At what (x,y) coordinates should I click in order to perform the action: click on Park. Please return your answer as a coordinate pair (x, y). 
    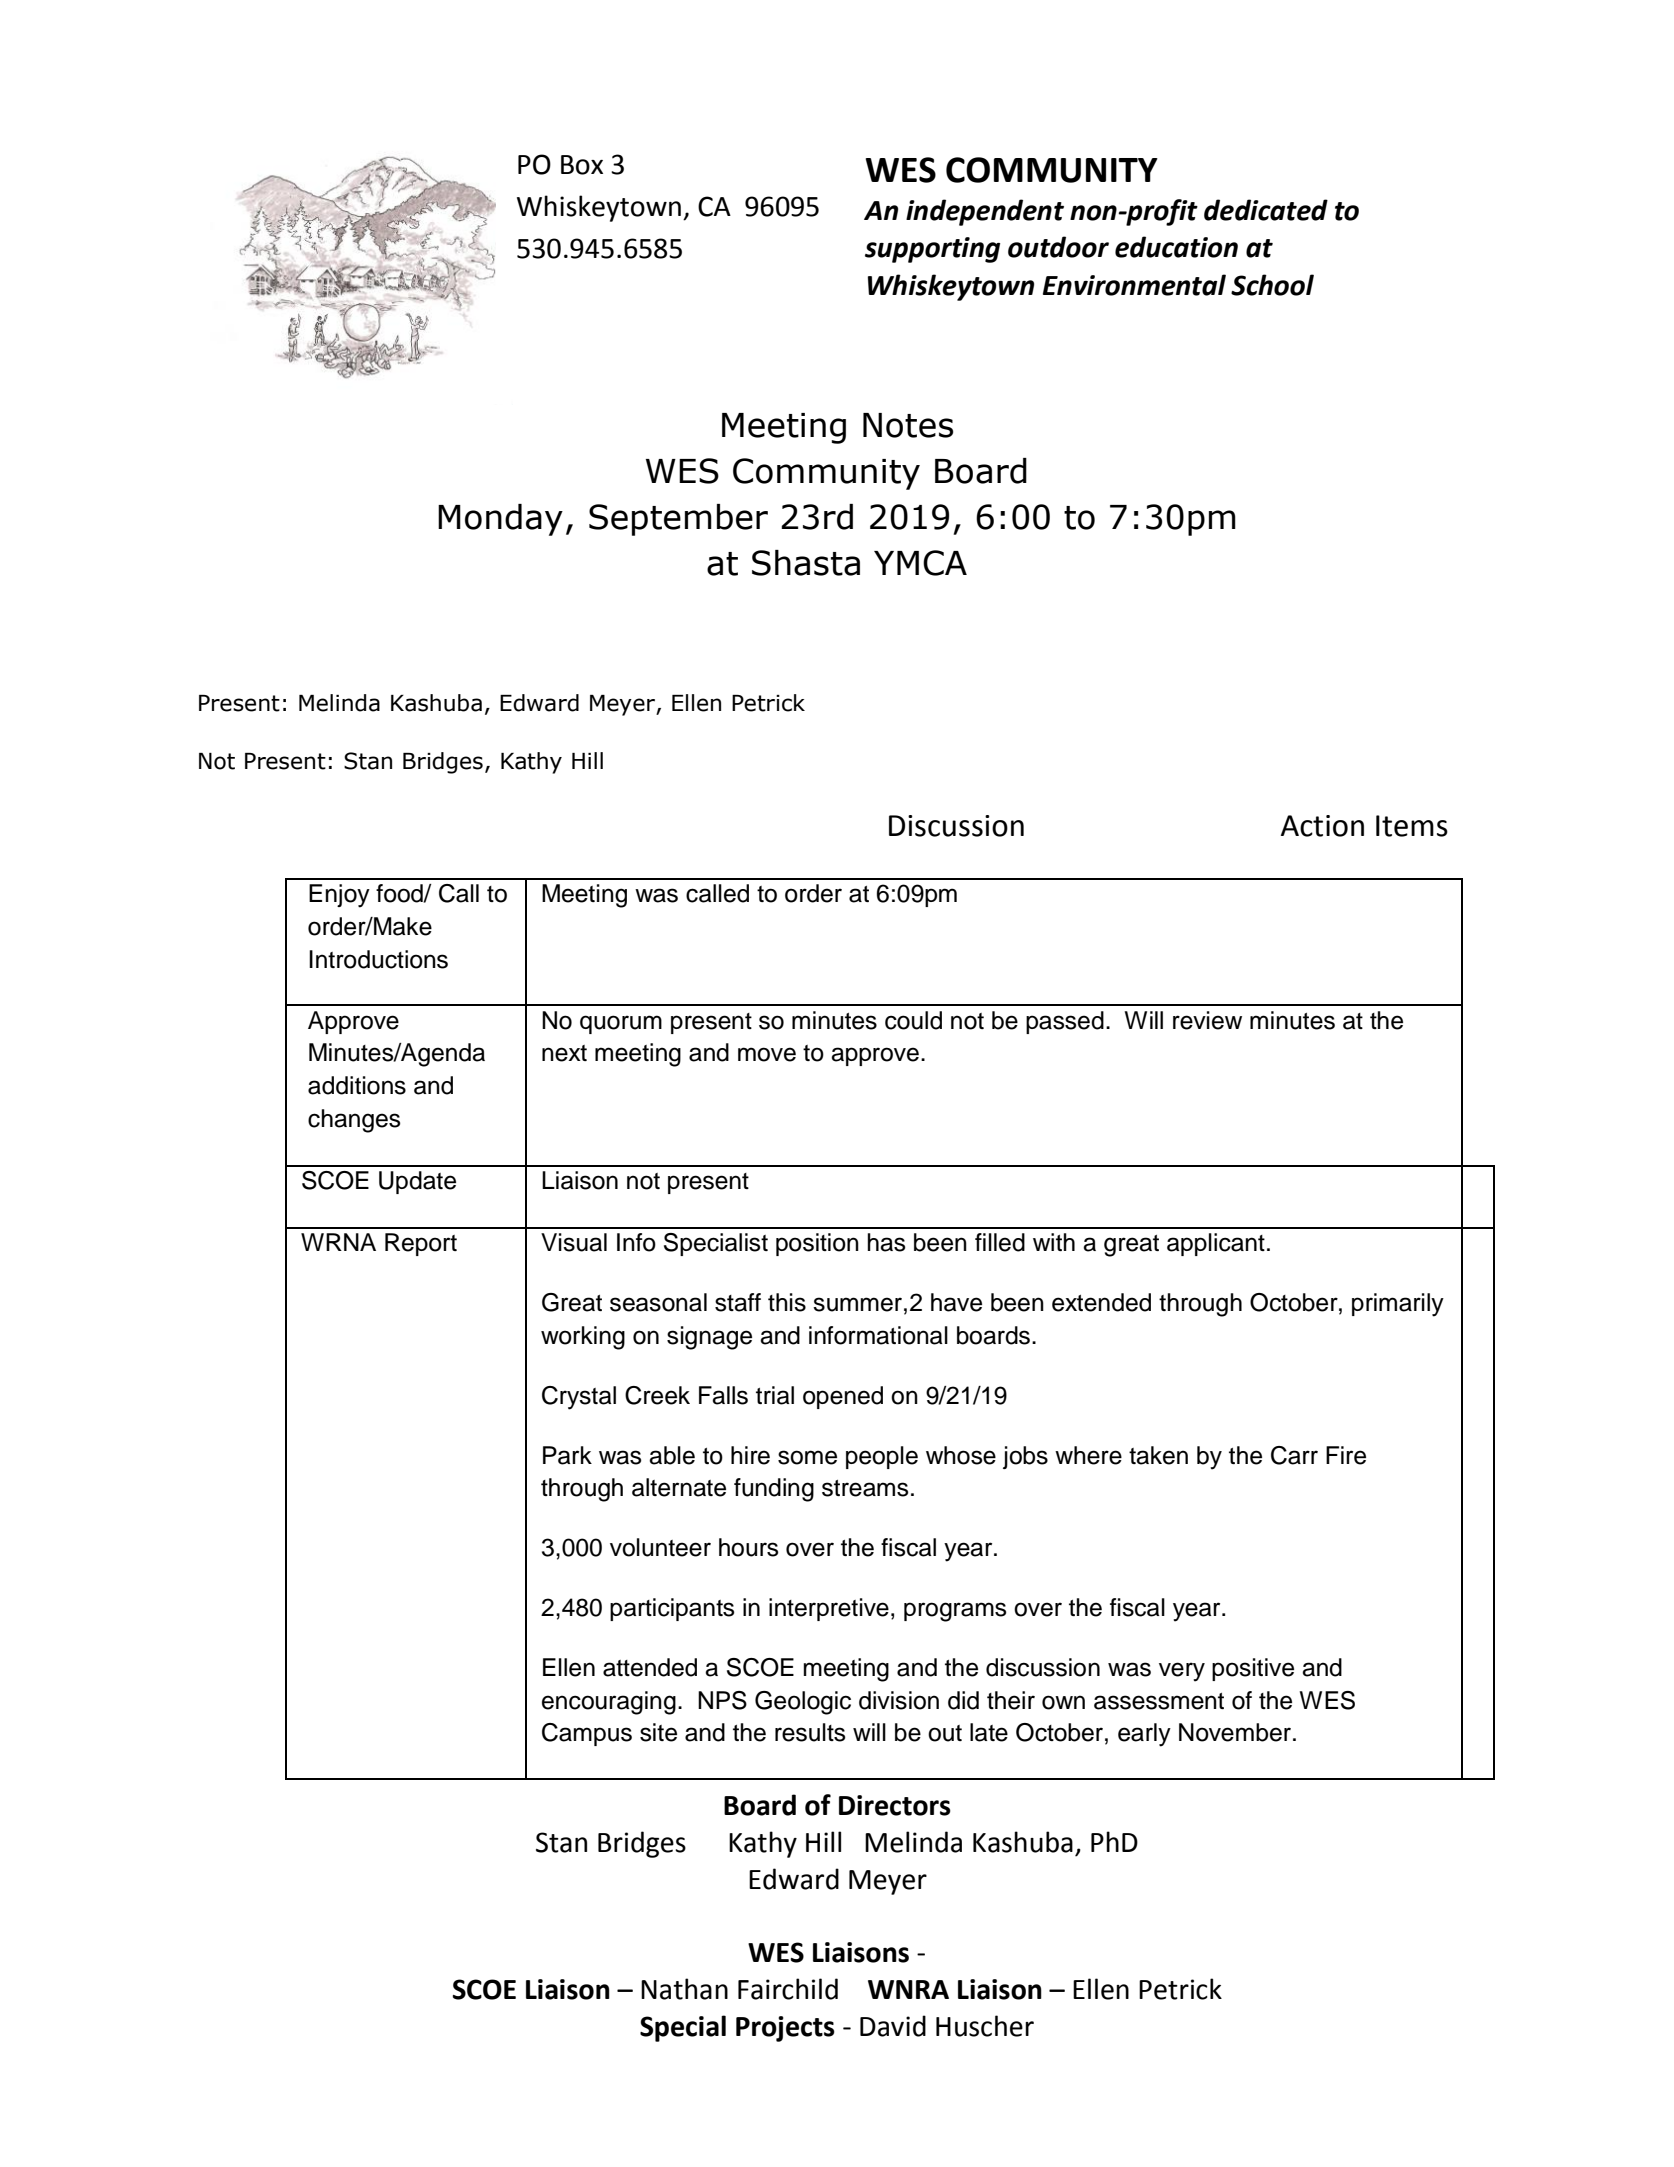
    Looking at the image, I should click on (567, 1455).
